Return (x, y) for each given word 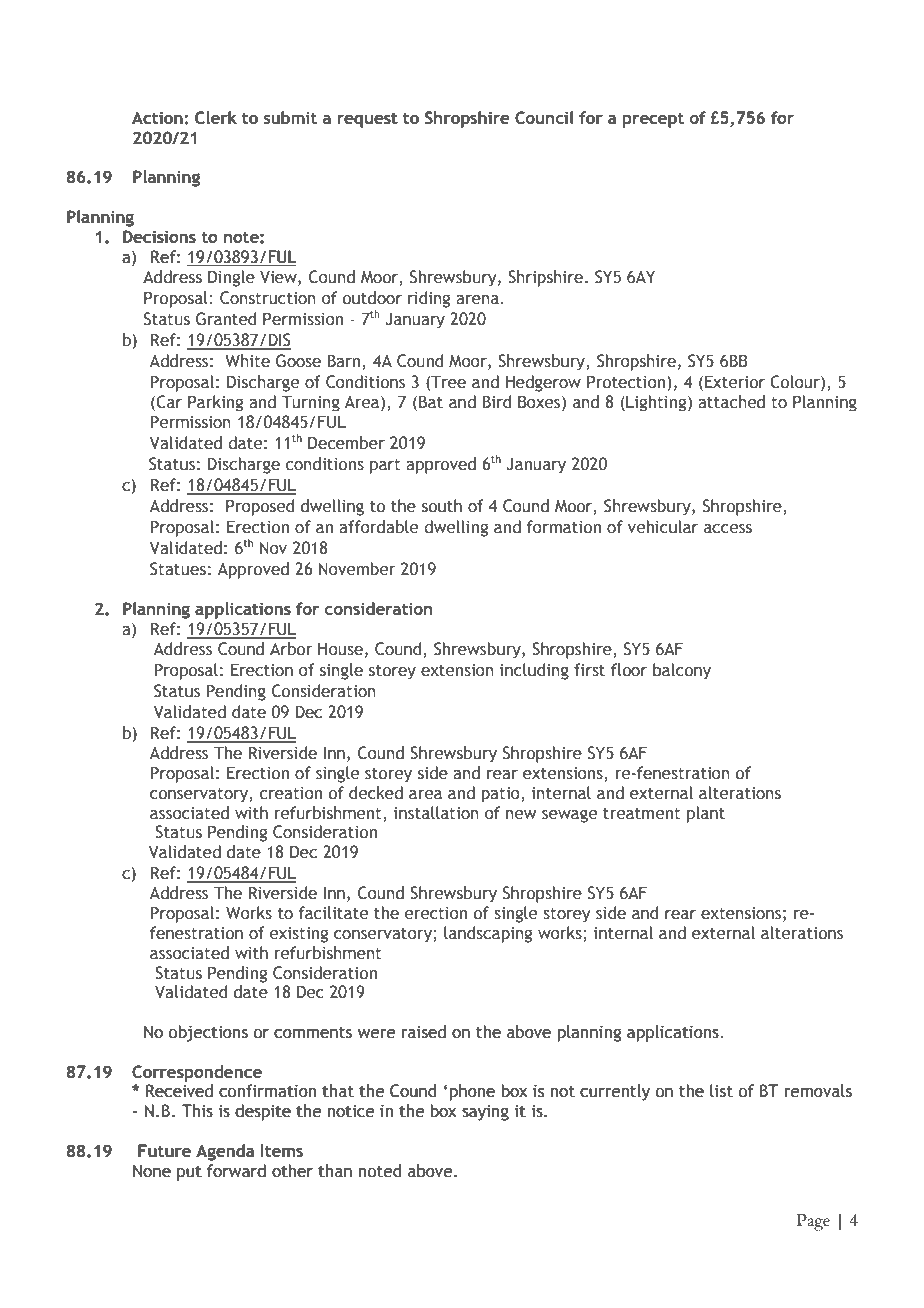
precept (653, 120)
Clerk (216, 118)
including (534, 671)
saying (485, 1113)
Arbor (291, 649)
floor (629, 670)
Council (544, 118)
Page (813, 1222)
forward (236, 1171)
